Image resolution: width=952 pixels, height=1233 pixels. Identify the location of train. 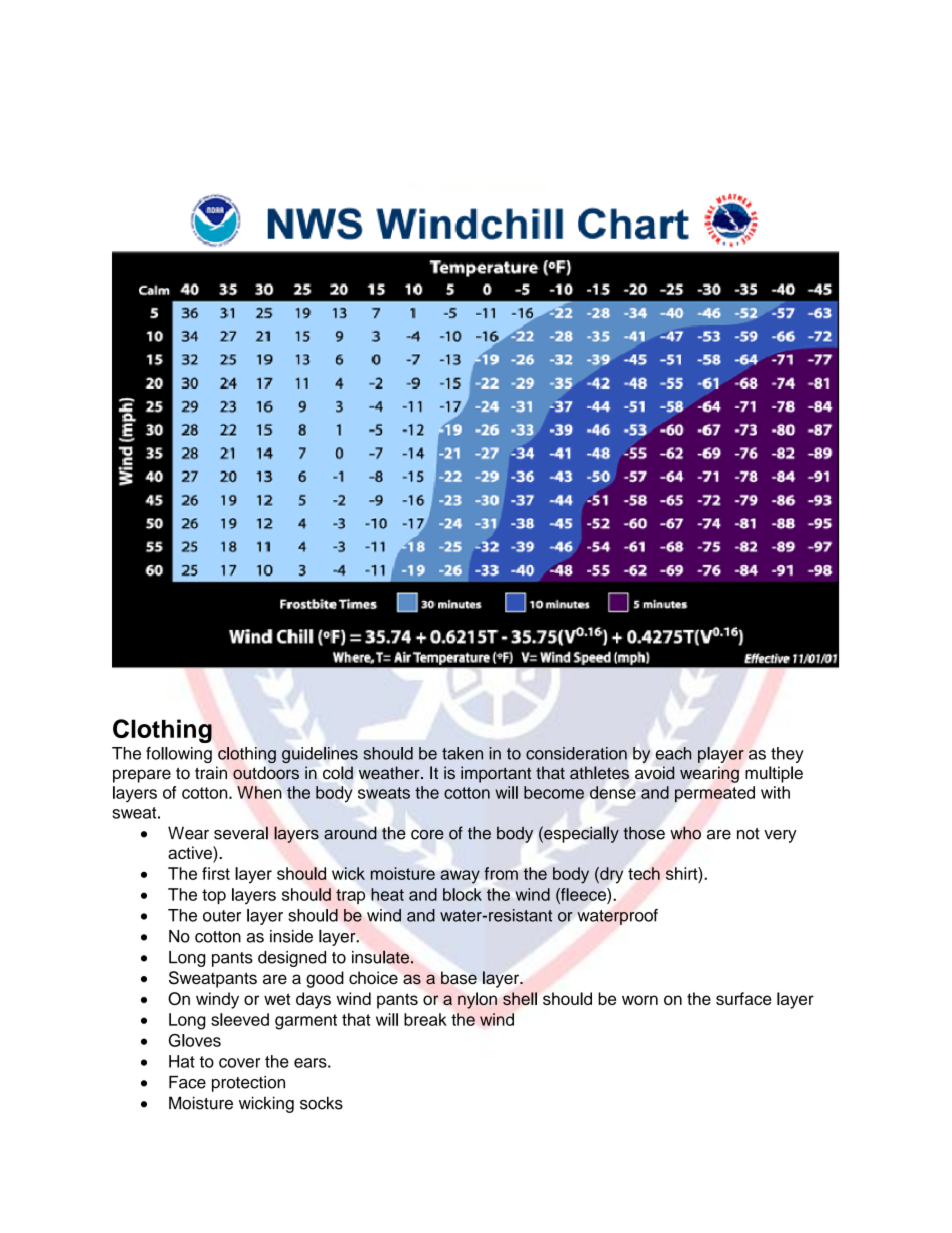
(211, 772).
